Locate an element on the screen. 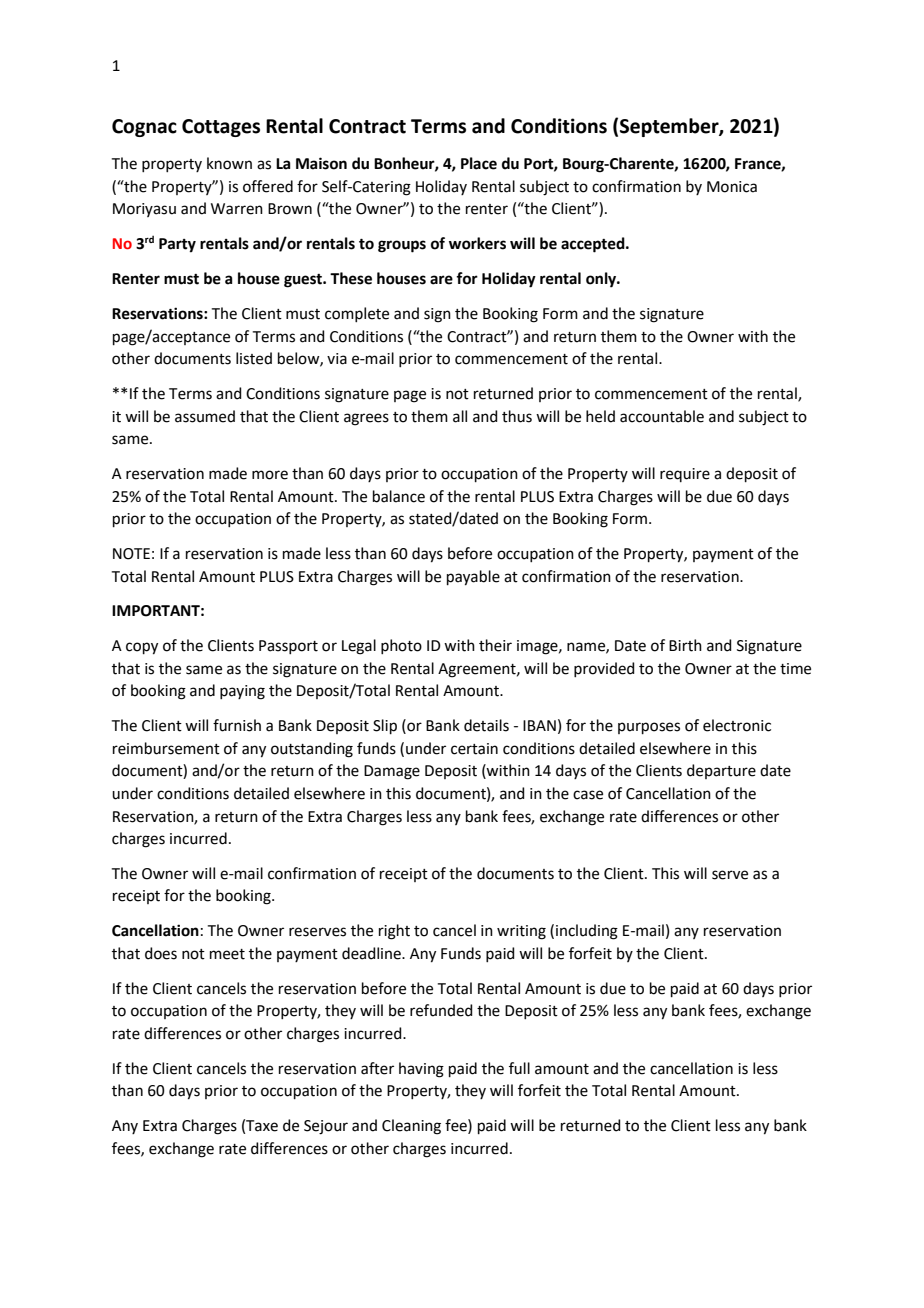 This screenshot has width=924, height=1308. known is located at coordinates (229, 163).
